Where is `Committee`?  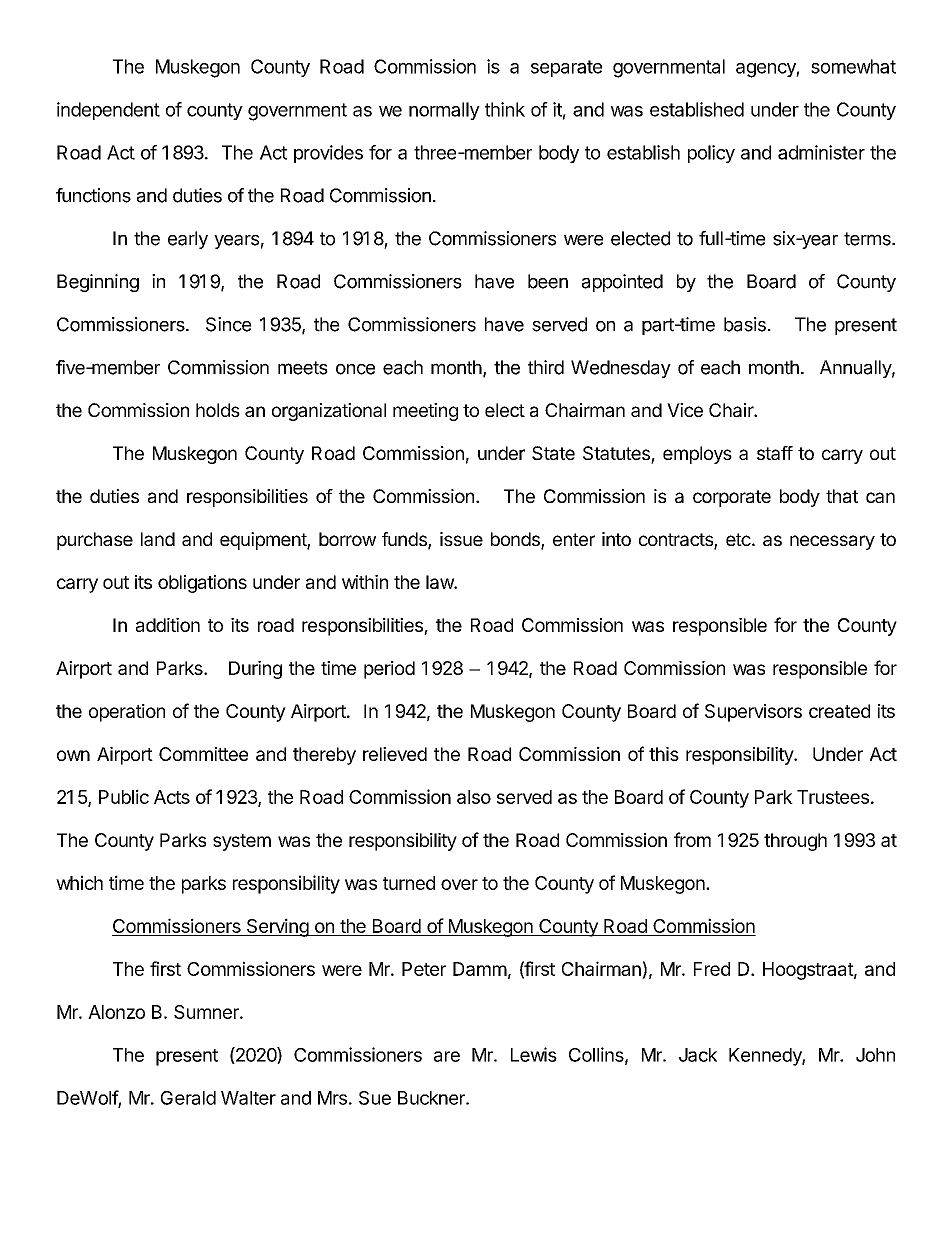
Committee is located at coordinates (203, 754).
